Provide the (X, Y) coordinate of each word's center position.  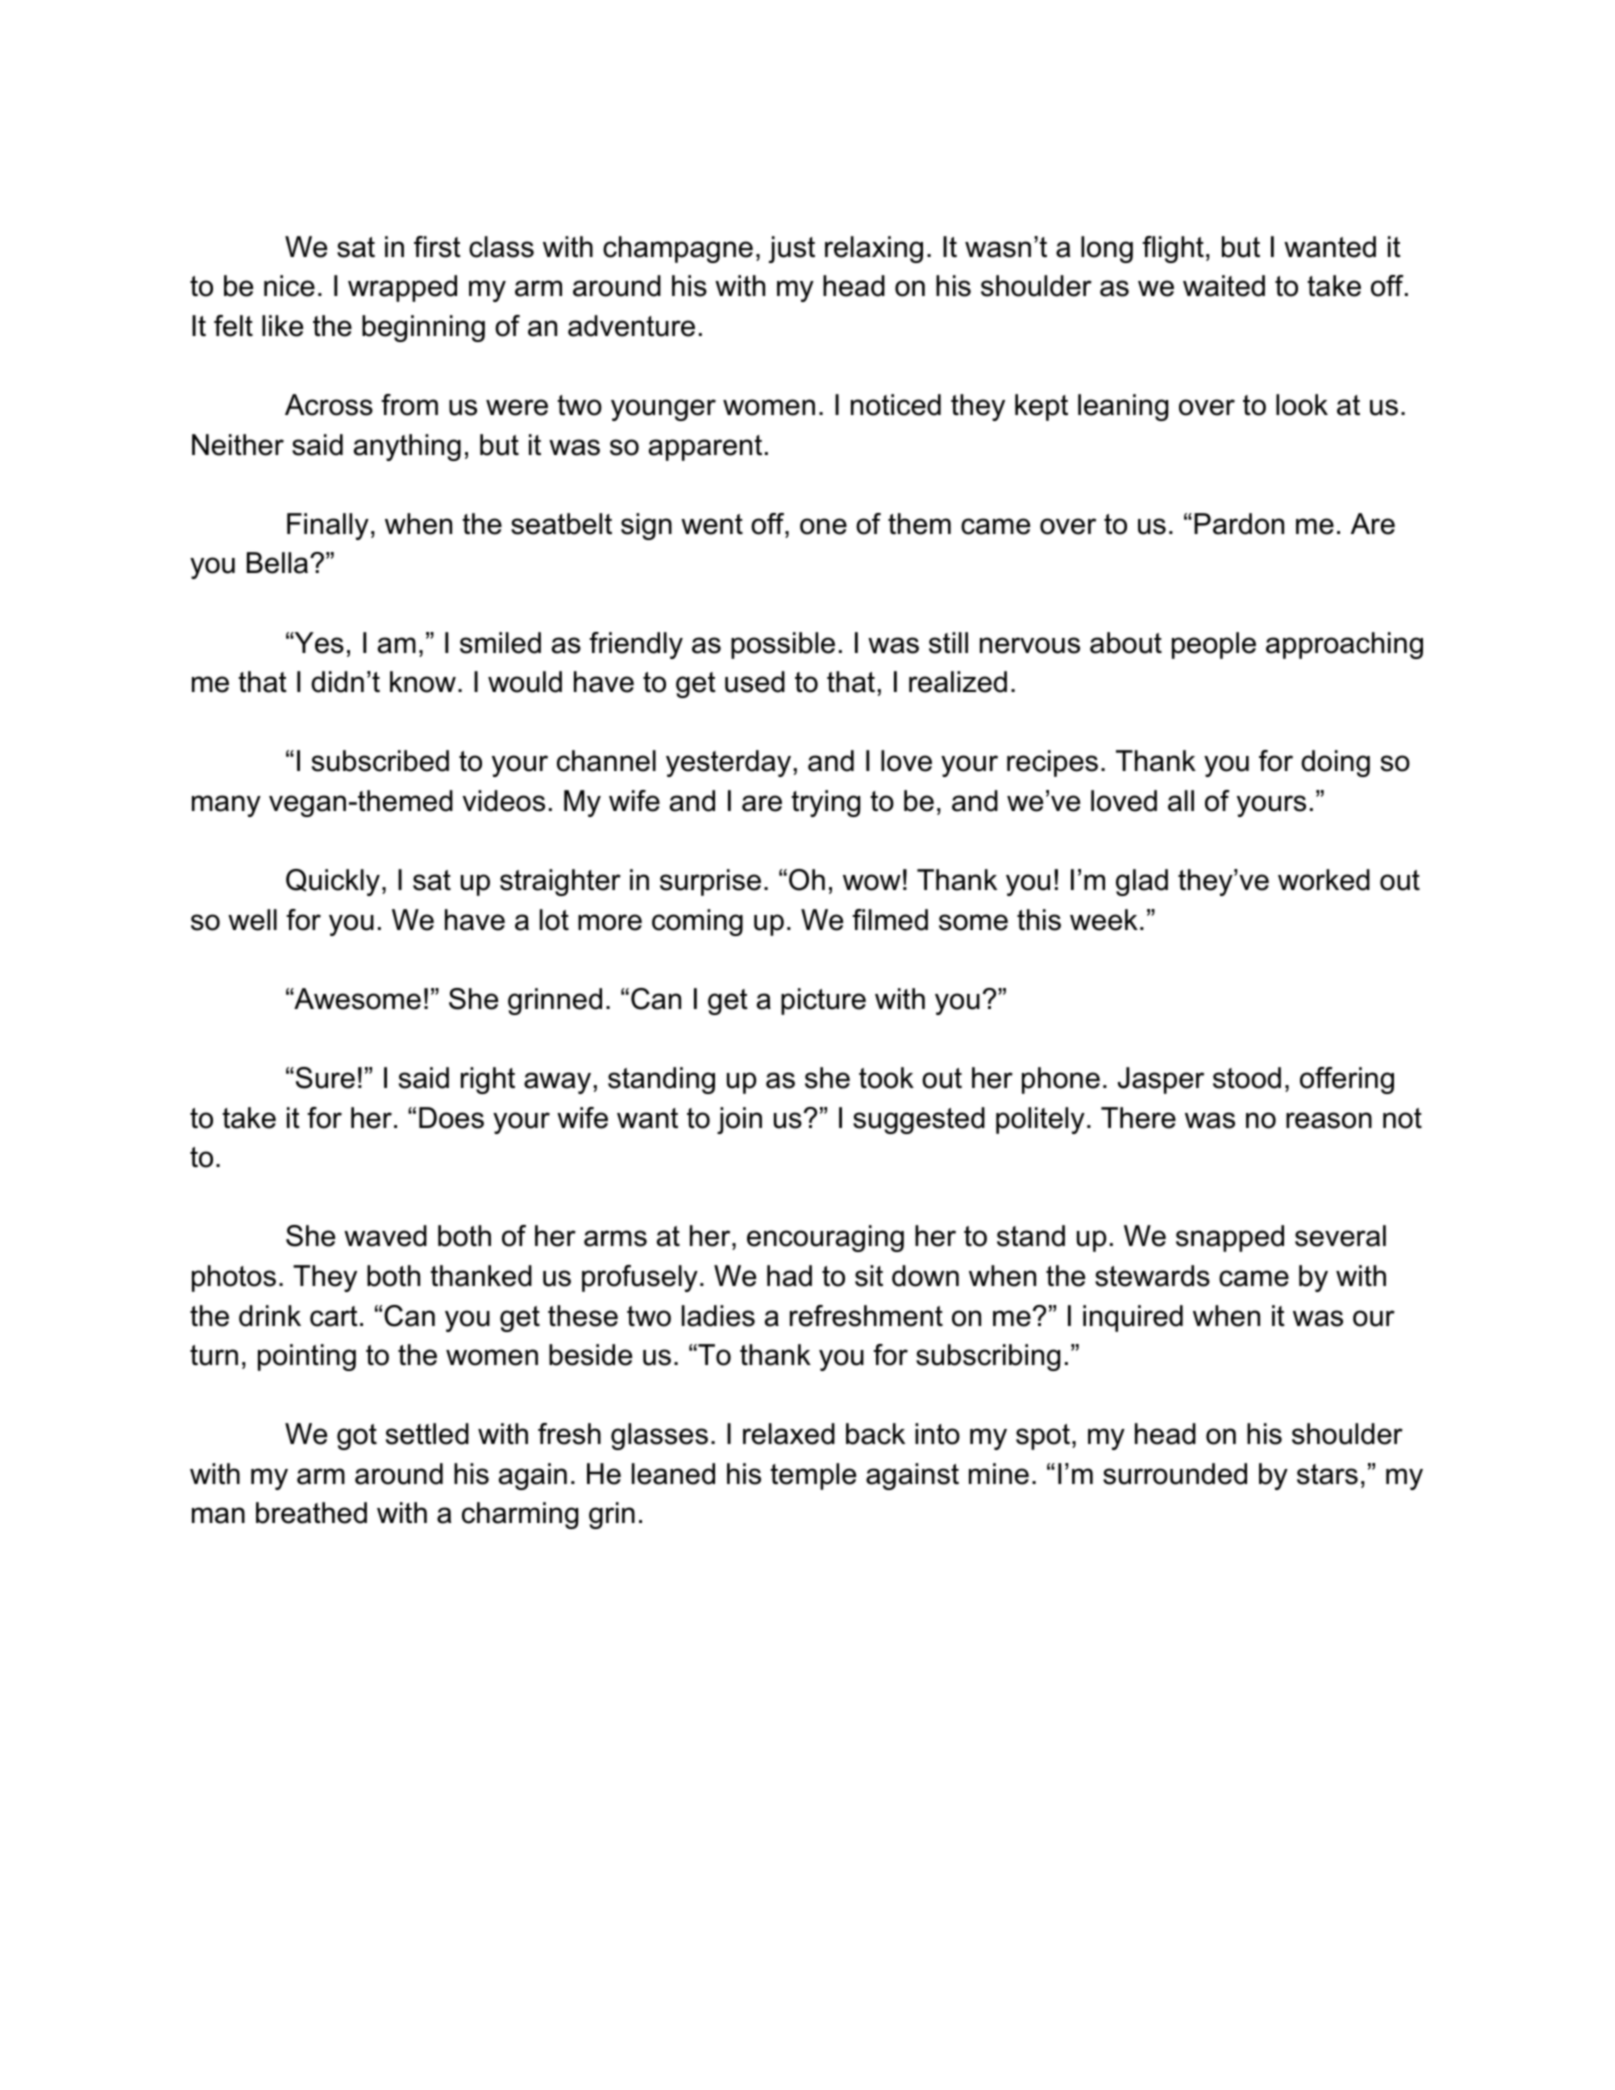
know (423, 682)
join (739, 1120)
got (357, 1437)
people (1214, 645)
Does (451, 1118)
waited (1224, 286)
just (791, 249)
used (755, 682)
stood (1247, 1078)
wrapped (402, 288)
